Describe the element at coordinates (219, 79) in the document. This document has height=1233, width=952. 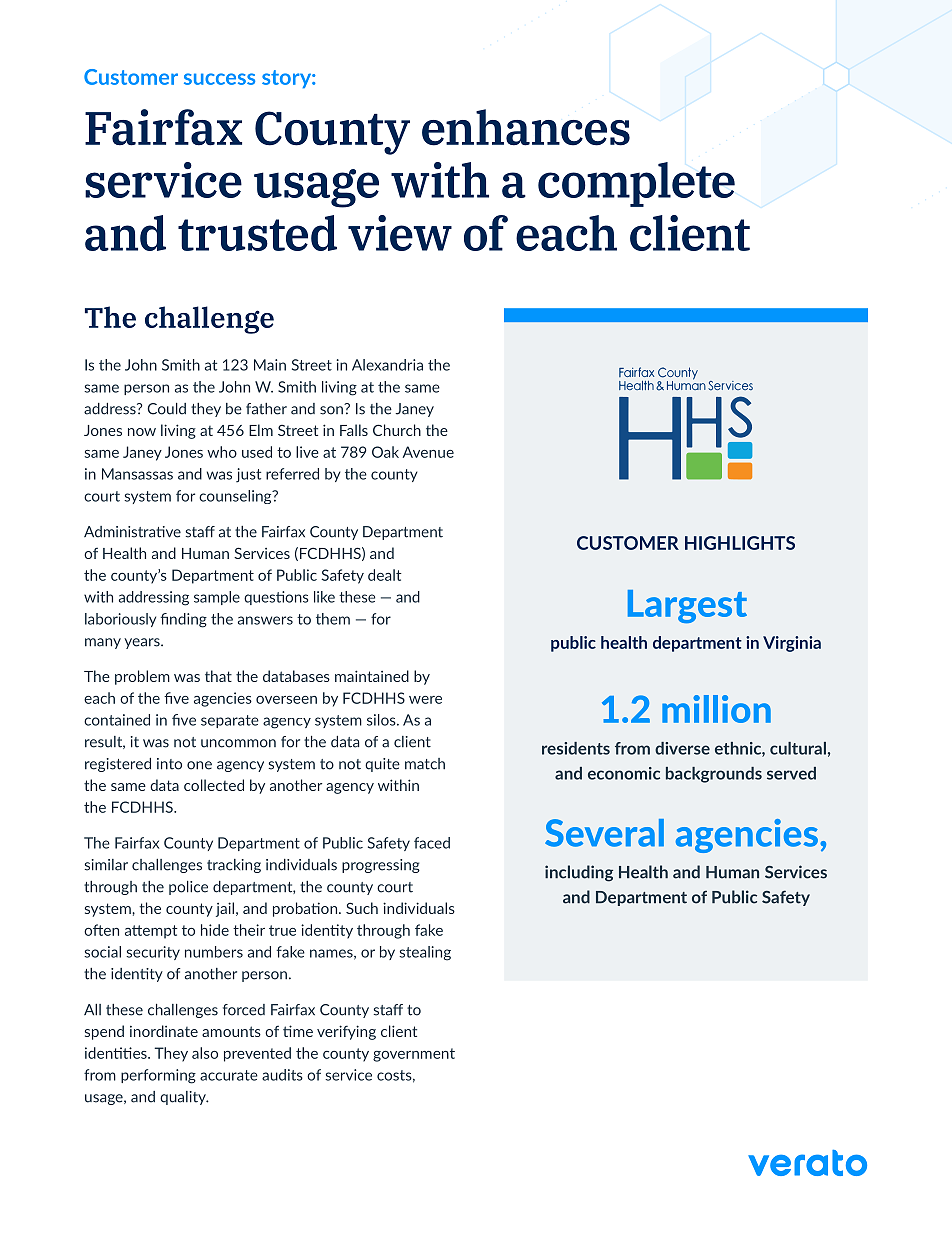
I see `success` at that location.
